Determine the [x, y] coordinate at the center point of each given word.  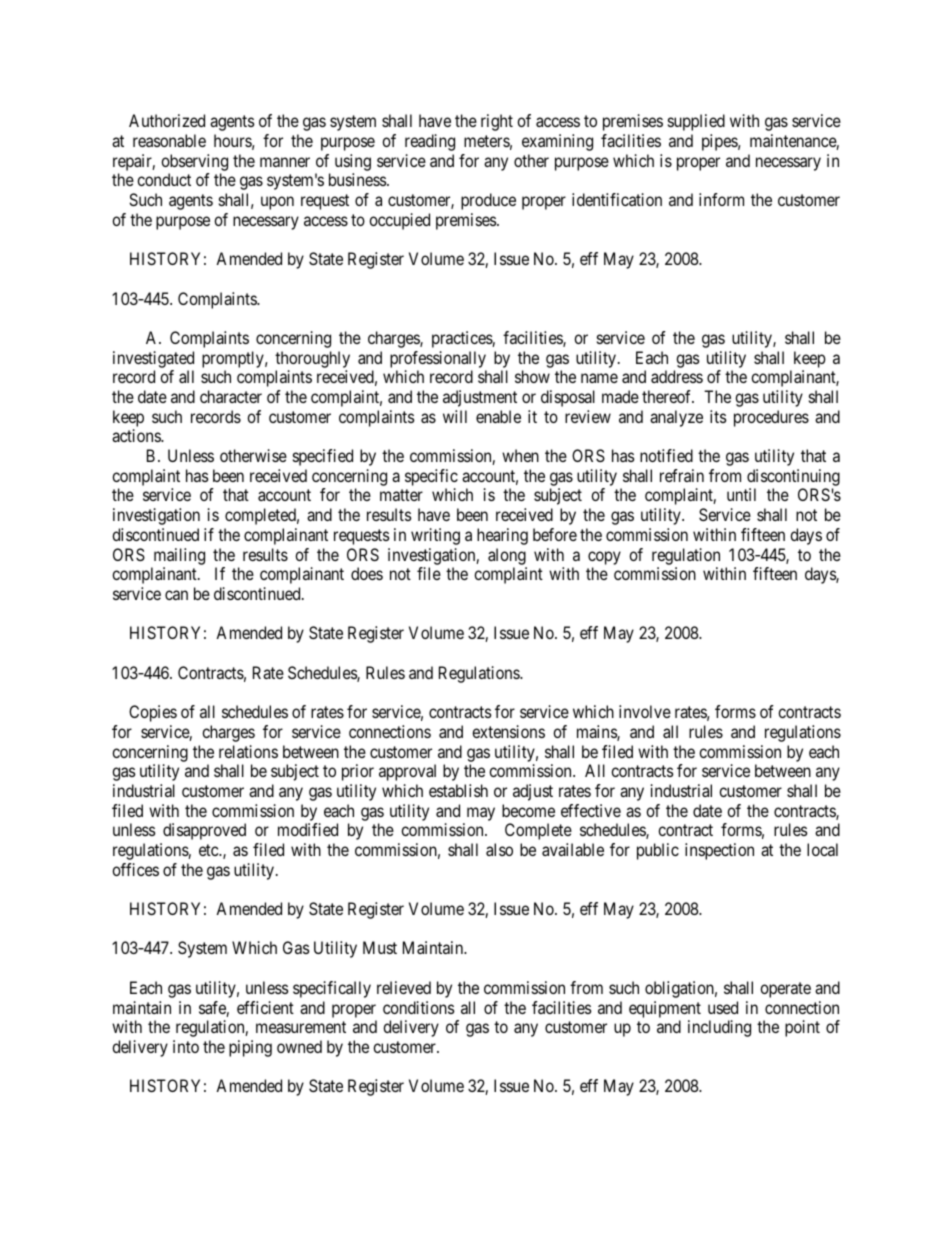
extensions [508, 731]
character [231, 396]
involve [645, 711]
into [186, 1046]
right [497, 122]
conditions [419, 1007]
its [718, 416]
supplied [696, 122]
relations [248, 751]
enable [498, 416]
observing [194, 162]
